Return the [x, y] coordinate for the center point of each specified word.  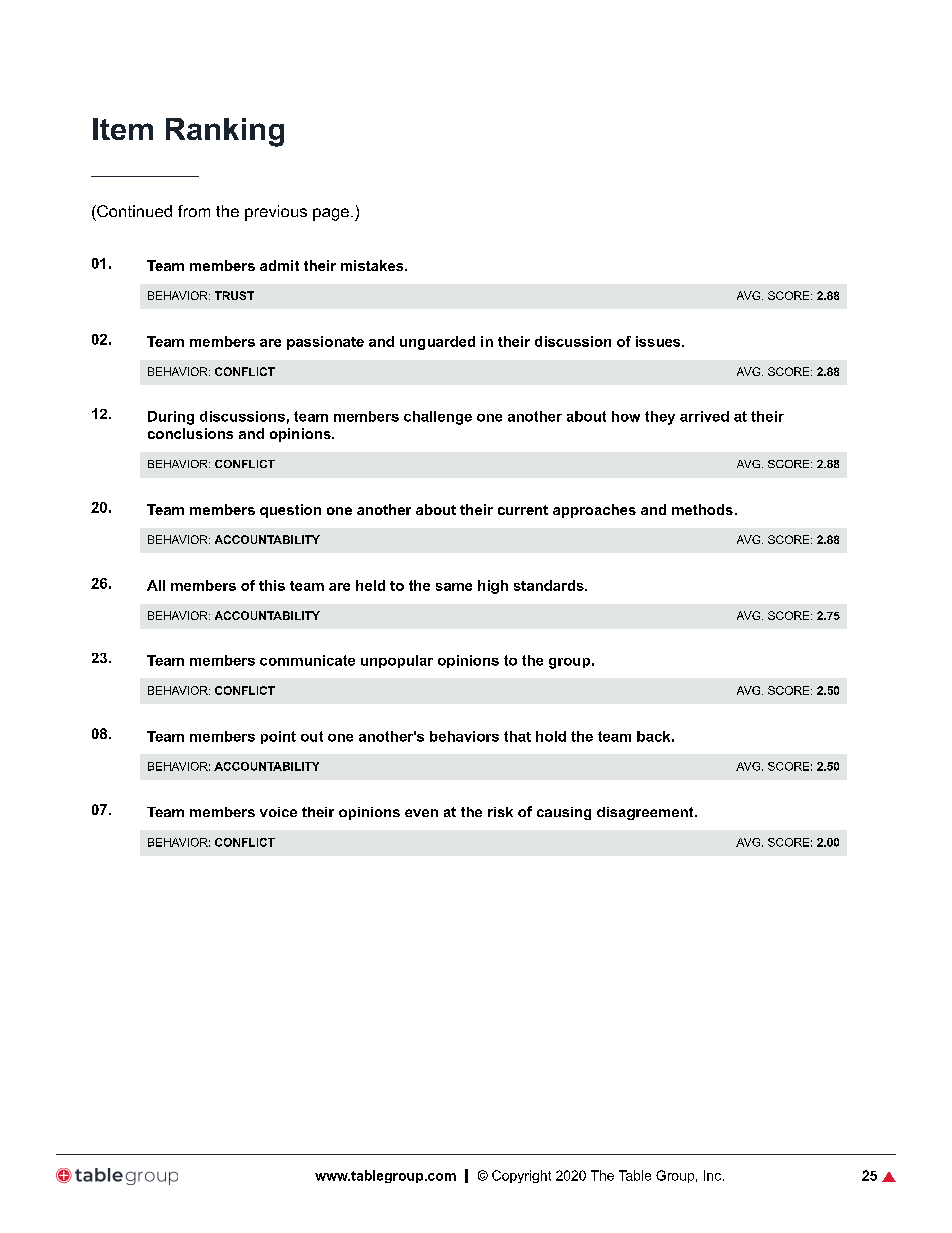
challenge [438, 418]
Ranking [225, 132]
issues [659, 341]
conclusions [190, 433]
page [331, 214]
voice [278, 812]
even [421, 813]
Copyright [521, 1176]
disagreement [646, 813]
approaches [594, 511]
